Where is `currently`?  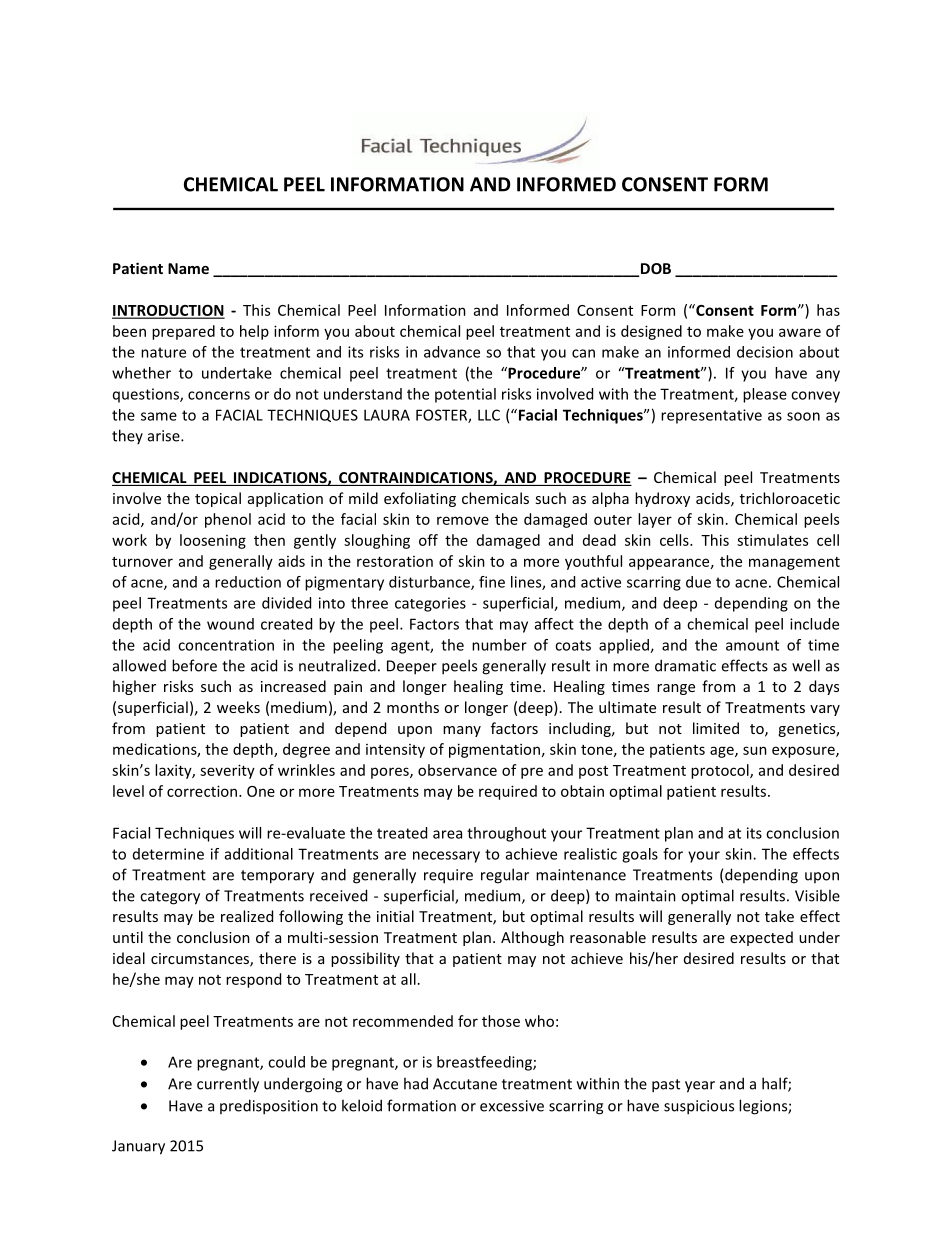
currently is located at coordinates (228, 1085).
